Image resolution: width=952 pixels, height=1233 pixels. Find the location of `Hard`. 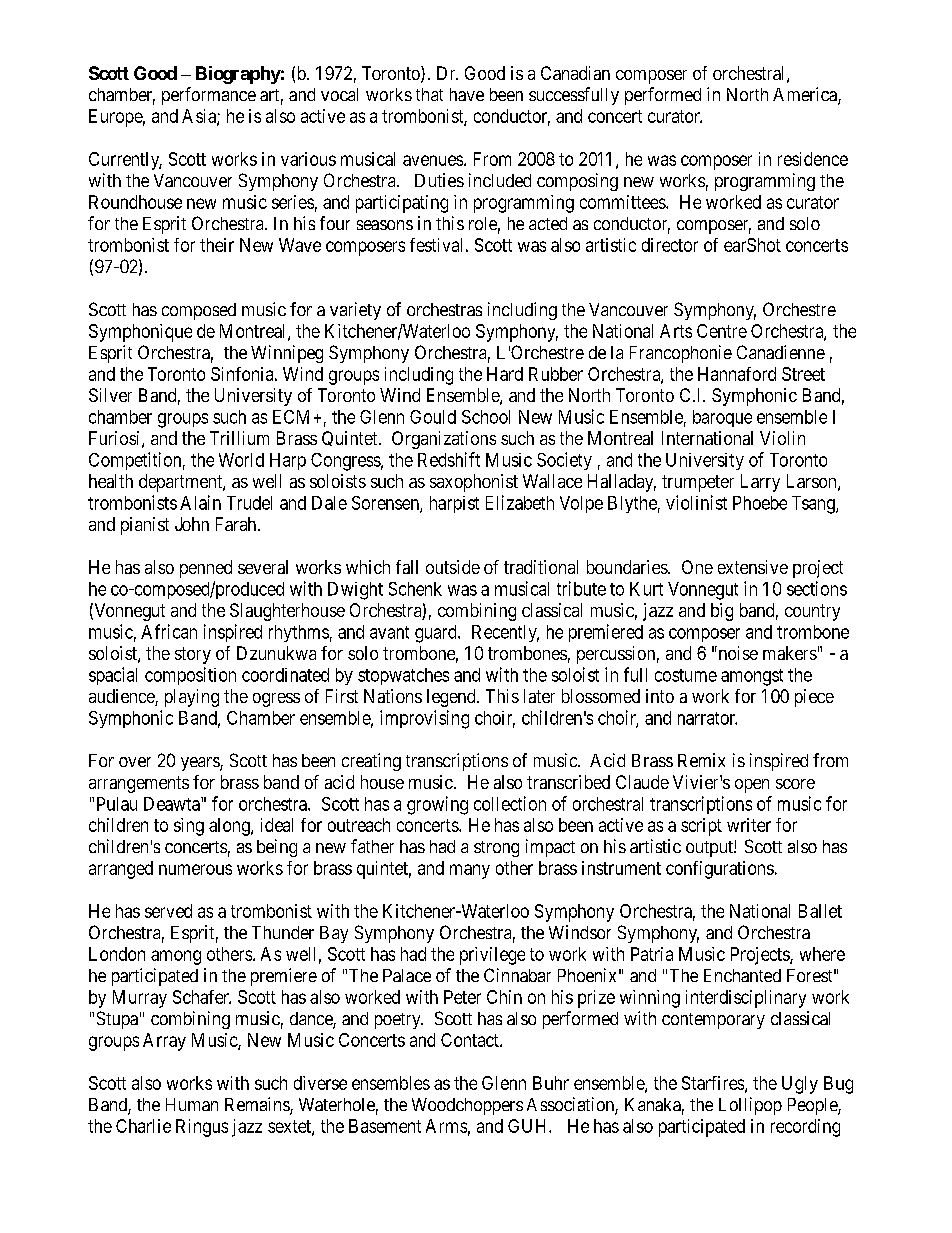

Hard is located at coordinates (505, 374).
